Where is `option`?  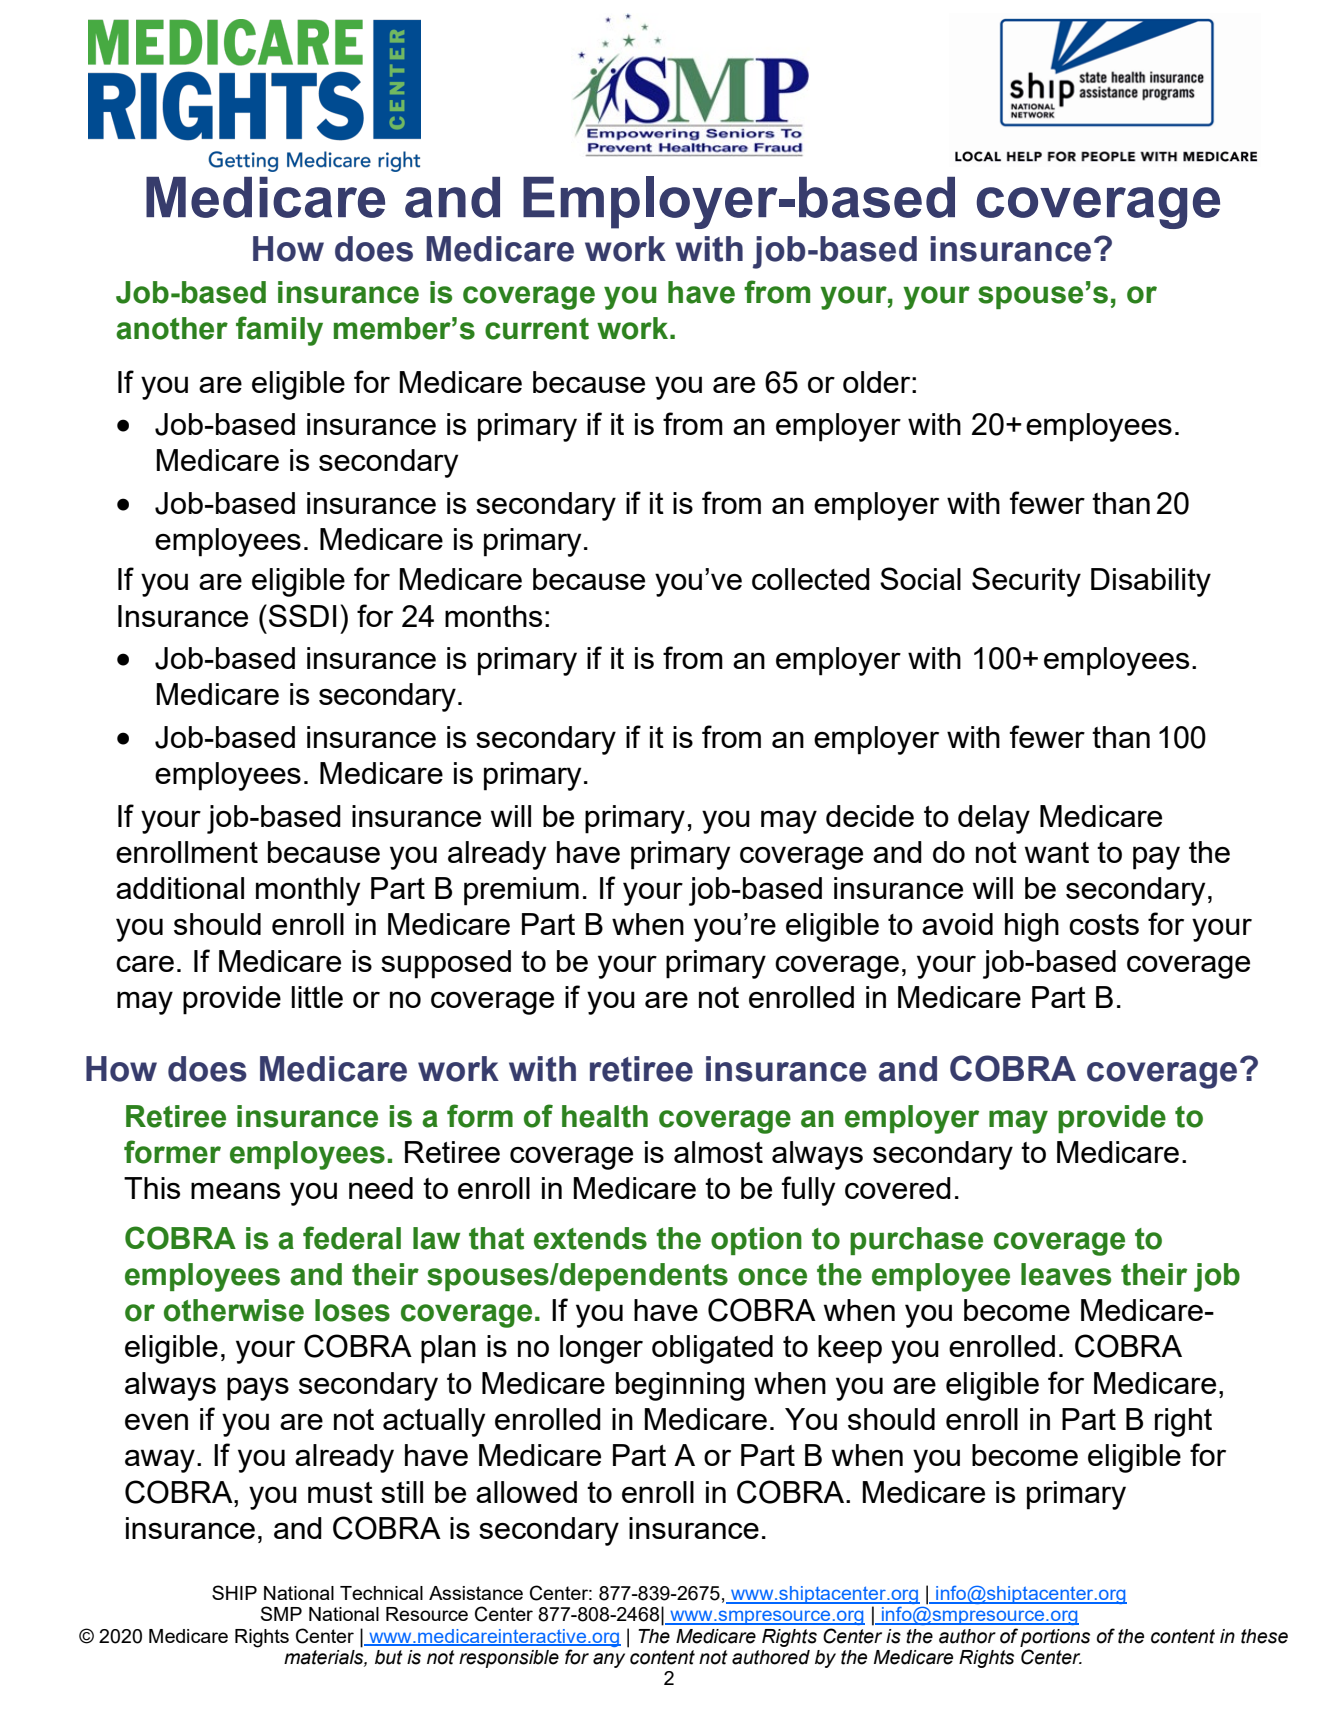 option is located at coordinates (756, 1241).
